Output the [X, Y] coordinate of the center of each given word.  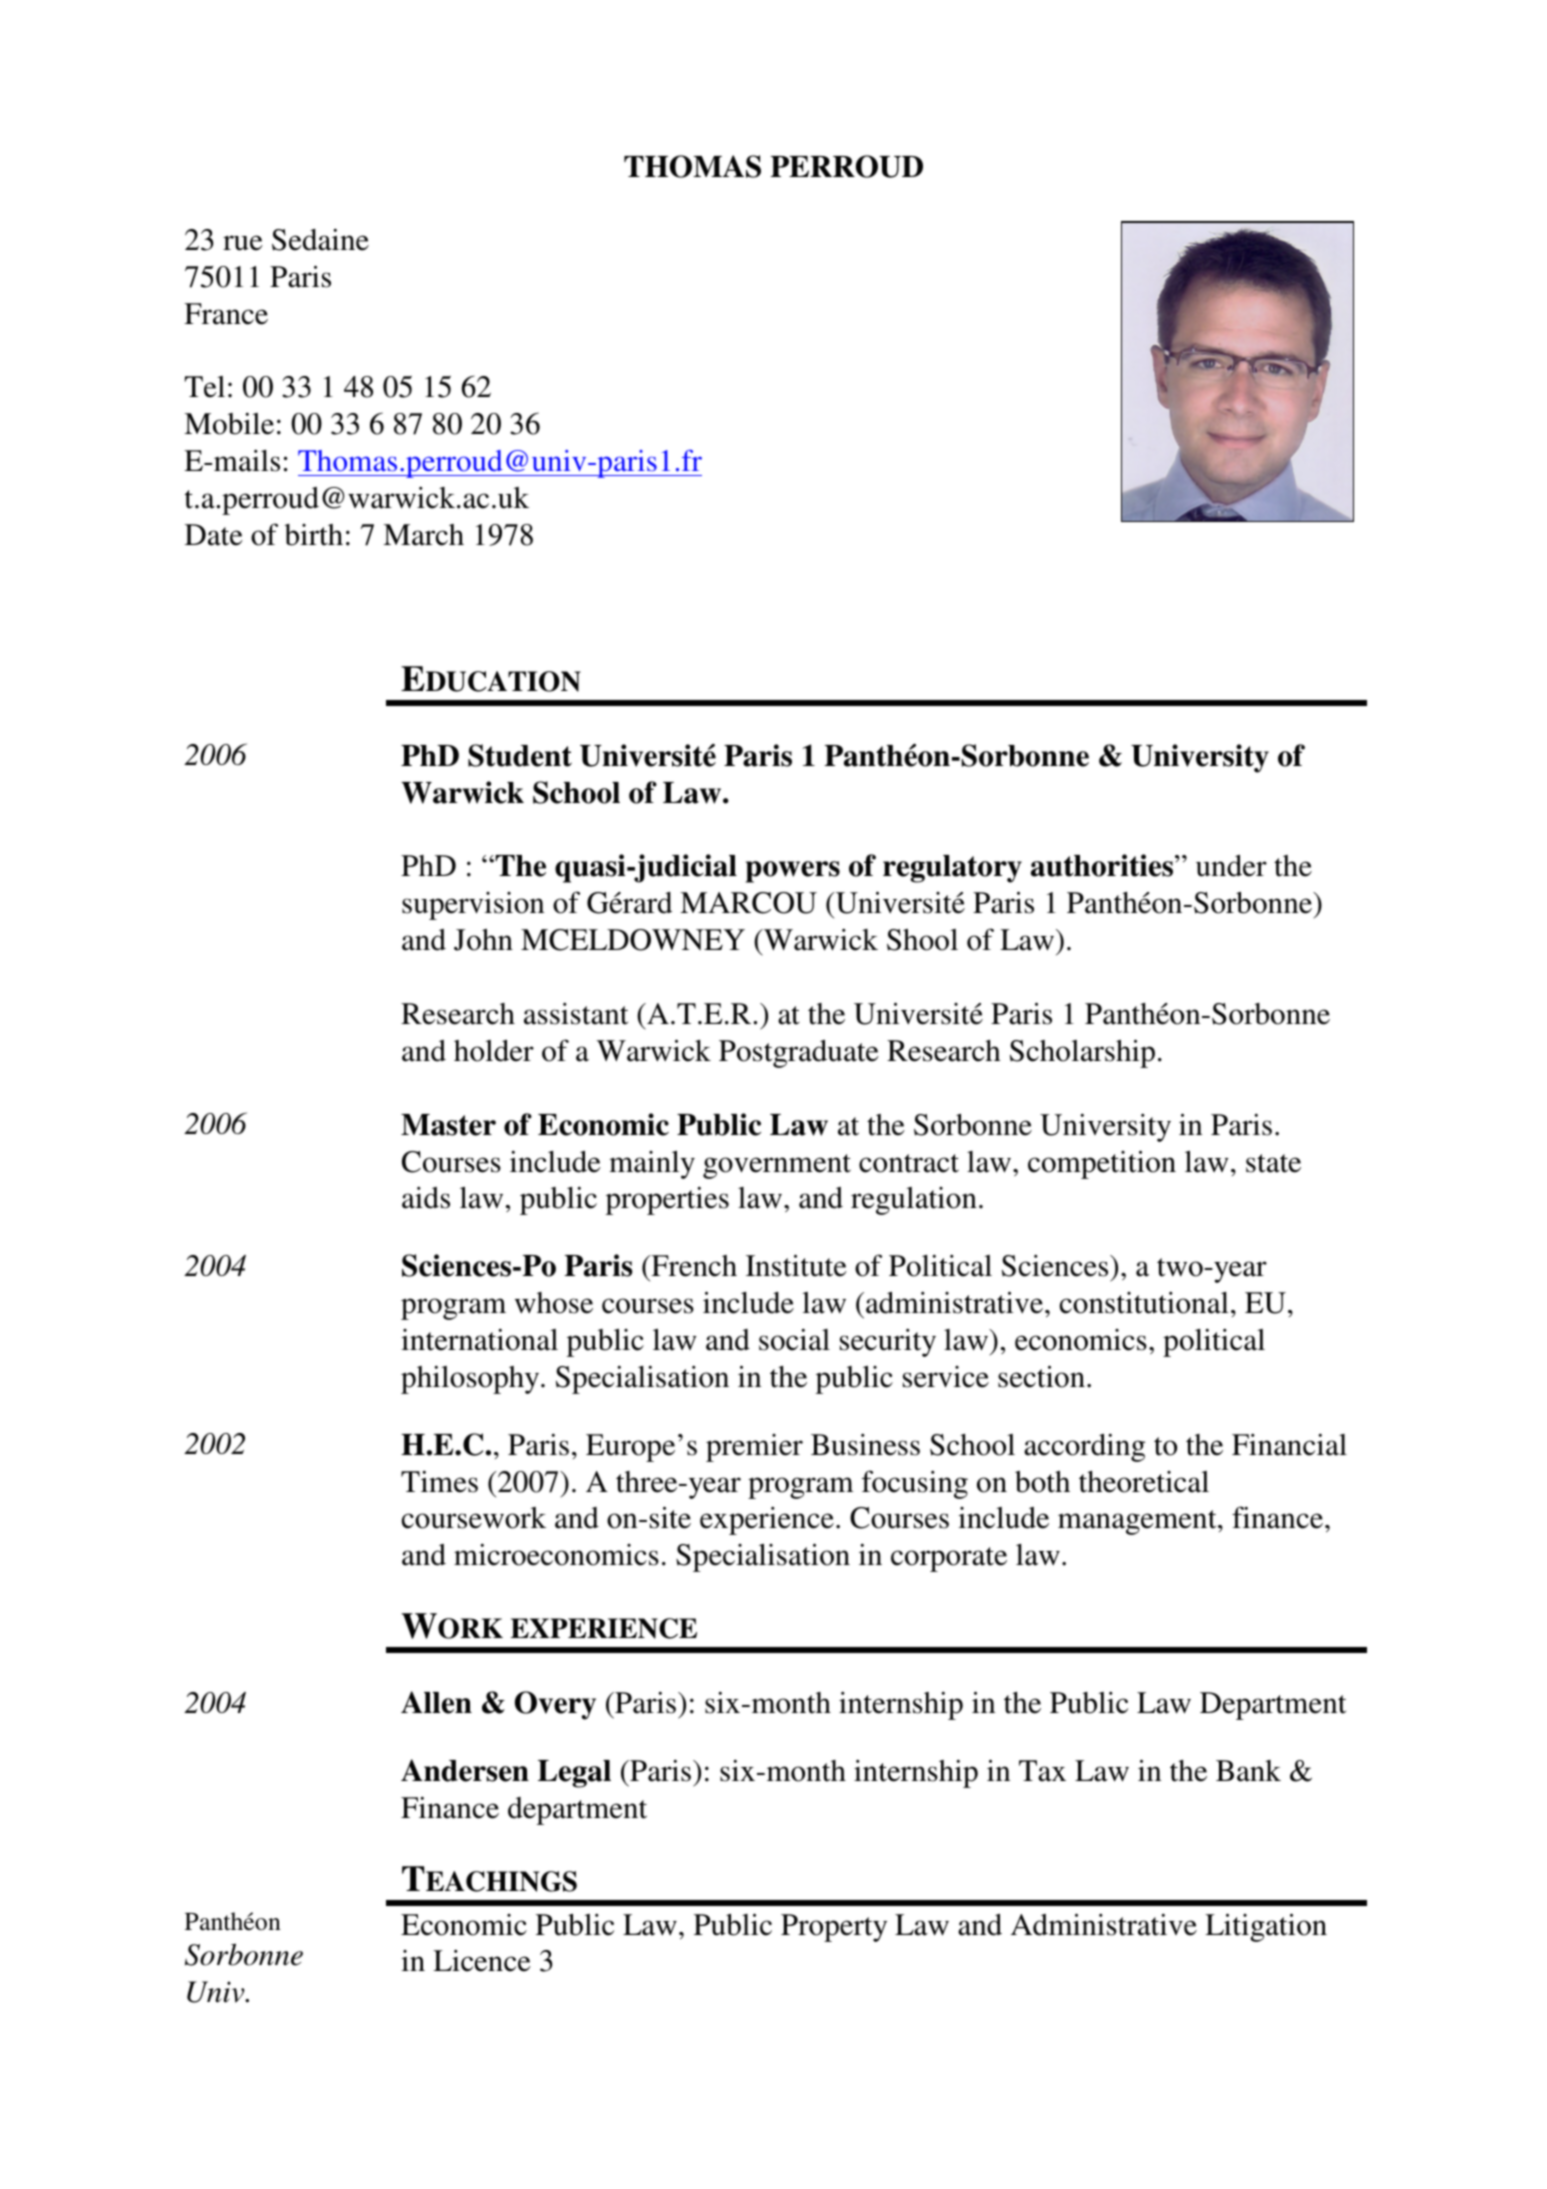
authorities [1103, 865]
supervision [473, 906]
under [1231, 866]
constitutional [1144, 1303]
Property [834, 1928]
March [423, 535]
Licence [482, 1961]
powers [793, 872]
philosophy [471, 1380]
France [226, 314]
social [794, 1340]
